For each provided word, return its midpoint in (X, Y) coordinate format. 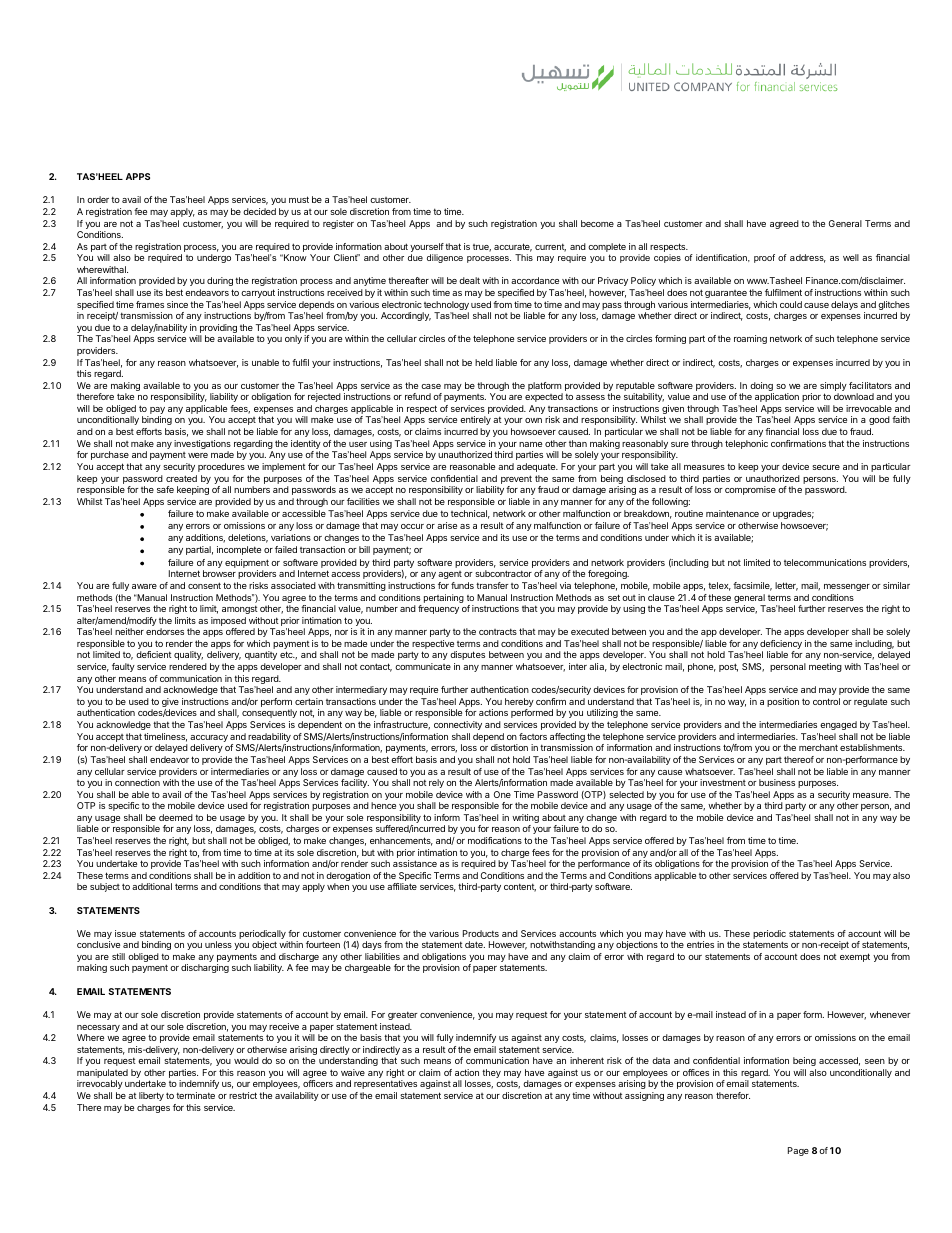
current (550, 247)
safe (165, 489)
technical (470, 514)
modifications (495, 840)
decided (259, 211)
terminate (195, 1095)
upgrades (793, 514)
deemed (176, 817)
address (808, 258)
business (777, 782)
